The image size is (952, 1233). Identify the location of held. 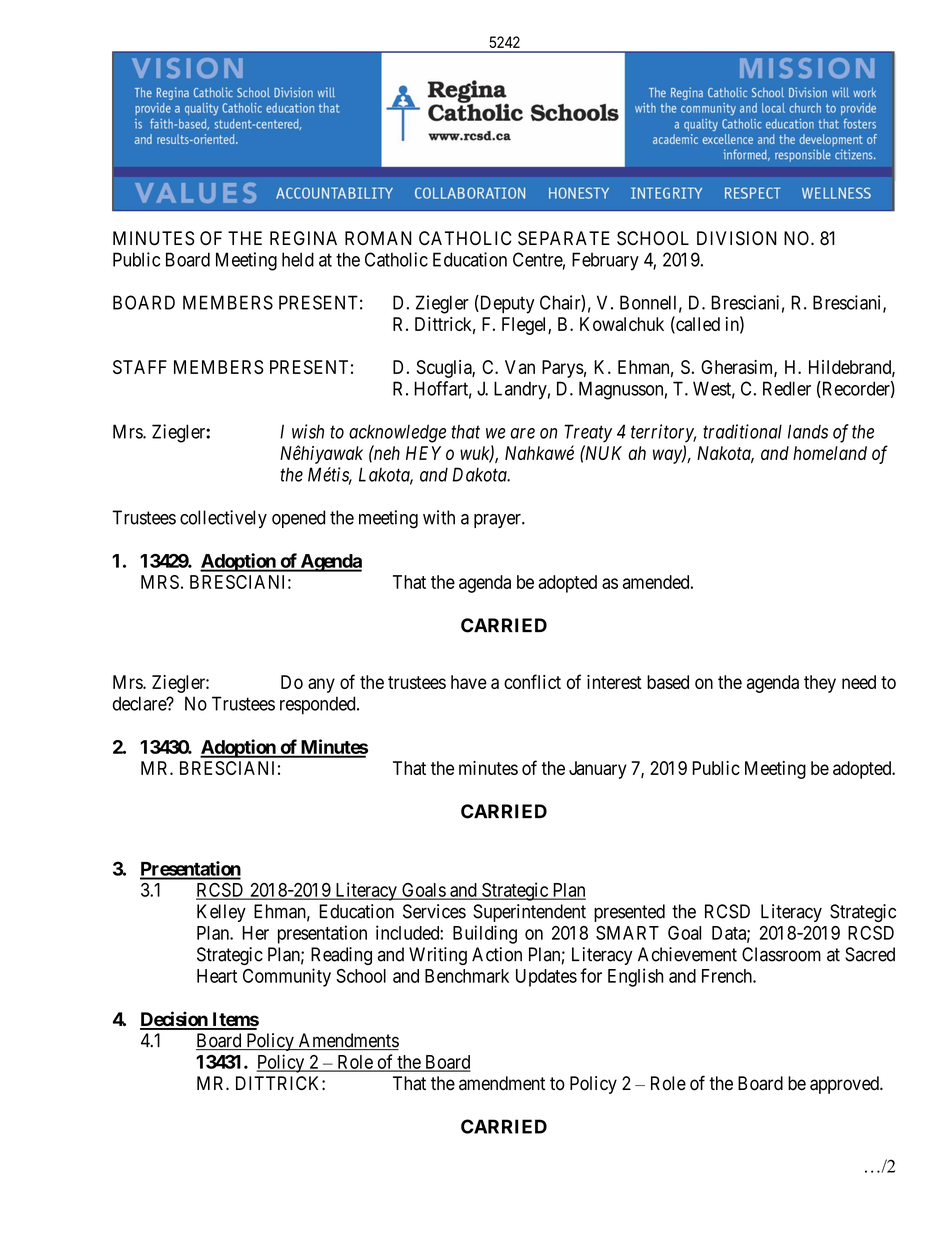
(298, 259).
